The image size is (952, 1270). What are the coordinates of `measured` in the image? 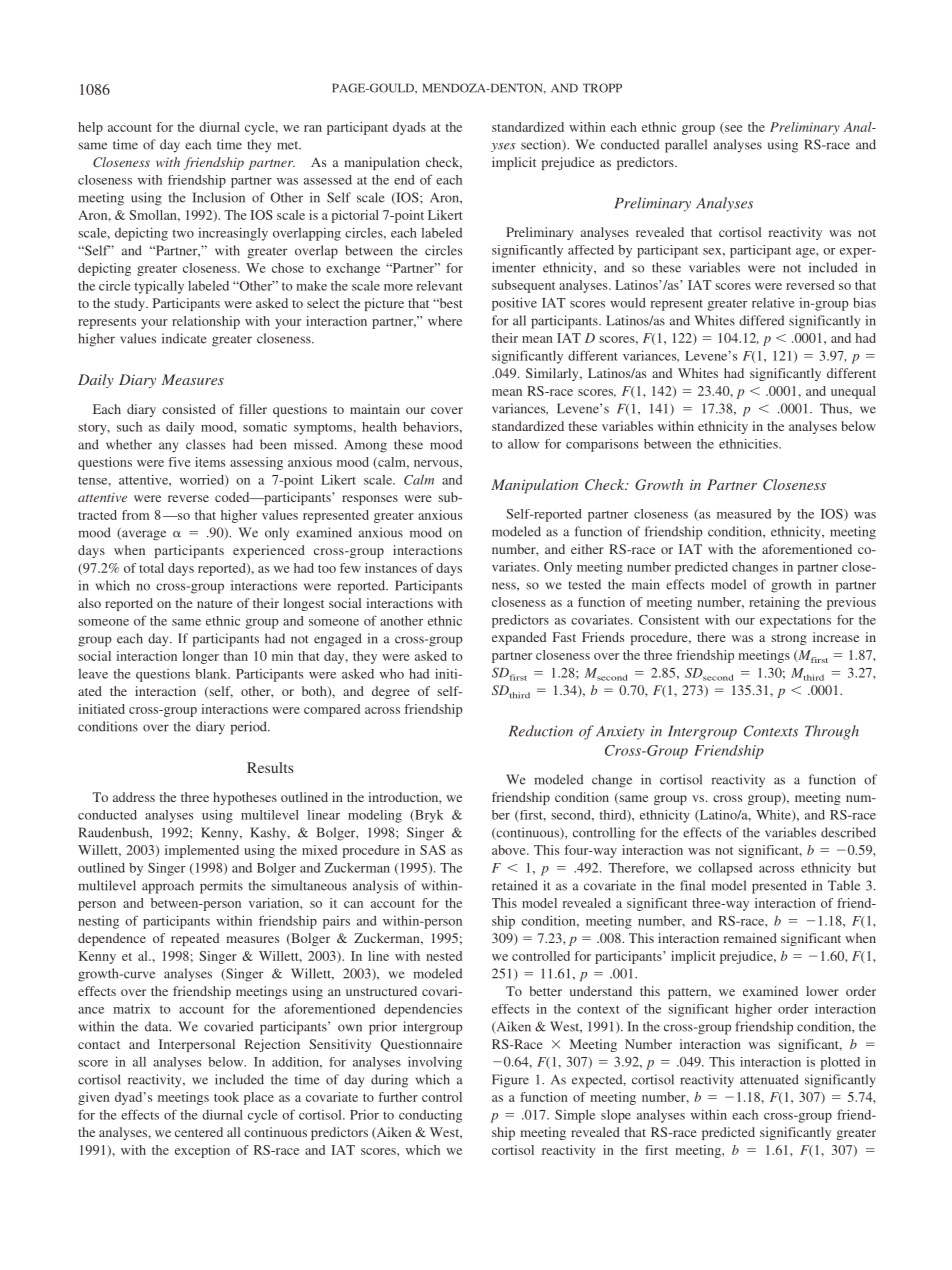 It's located at (744, 514).
